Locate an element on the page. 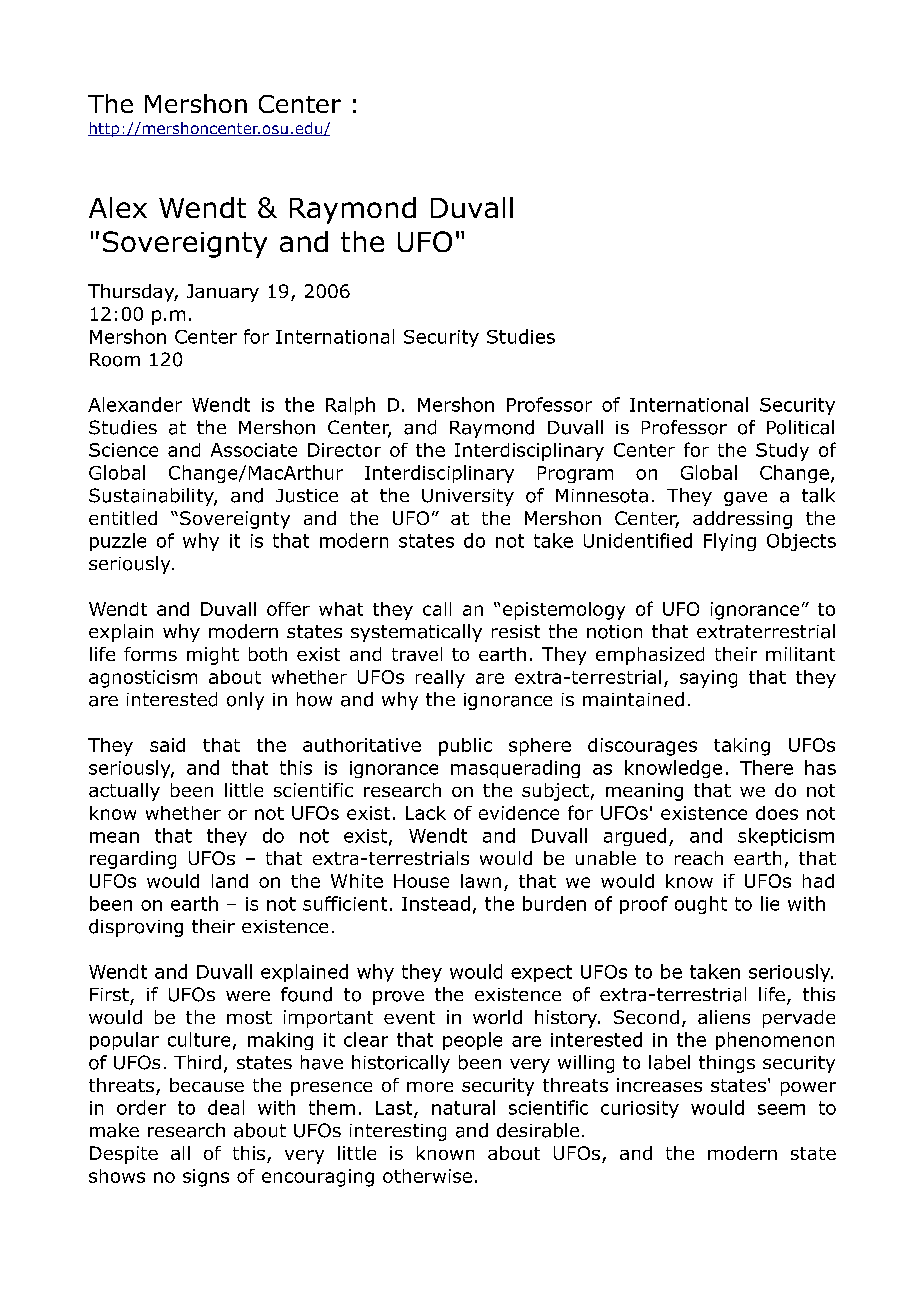 The image size is (924, 1308). University is located at coordinates (468, 497).
